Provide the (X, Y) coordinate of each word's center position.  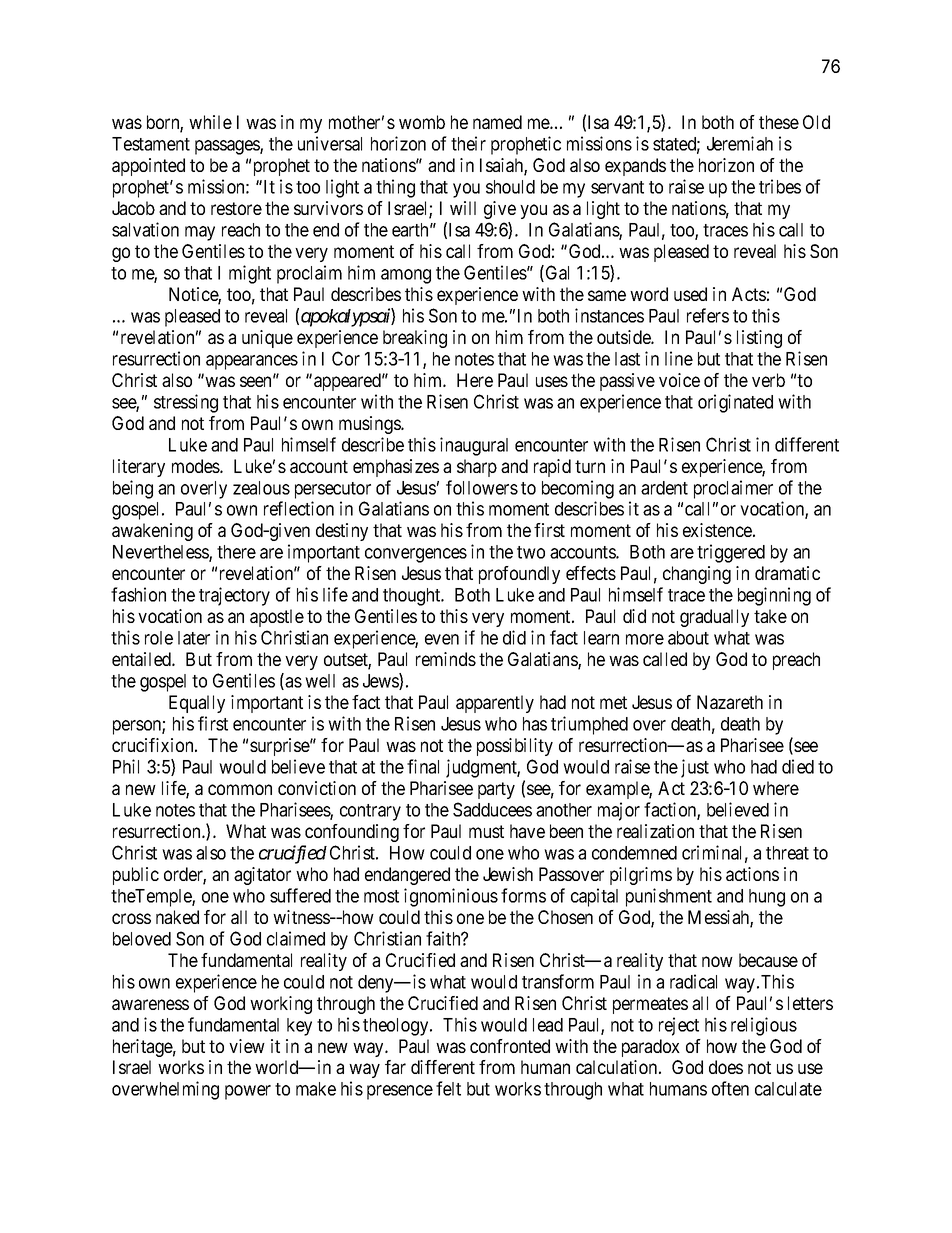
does (726, 1067)
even (442, 639)
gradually (714, 618)
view (247, 1046)
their (468, 143)
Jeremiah (740, 143)
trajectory (234, 596)
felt (448, 1088)
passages (228, 147)
